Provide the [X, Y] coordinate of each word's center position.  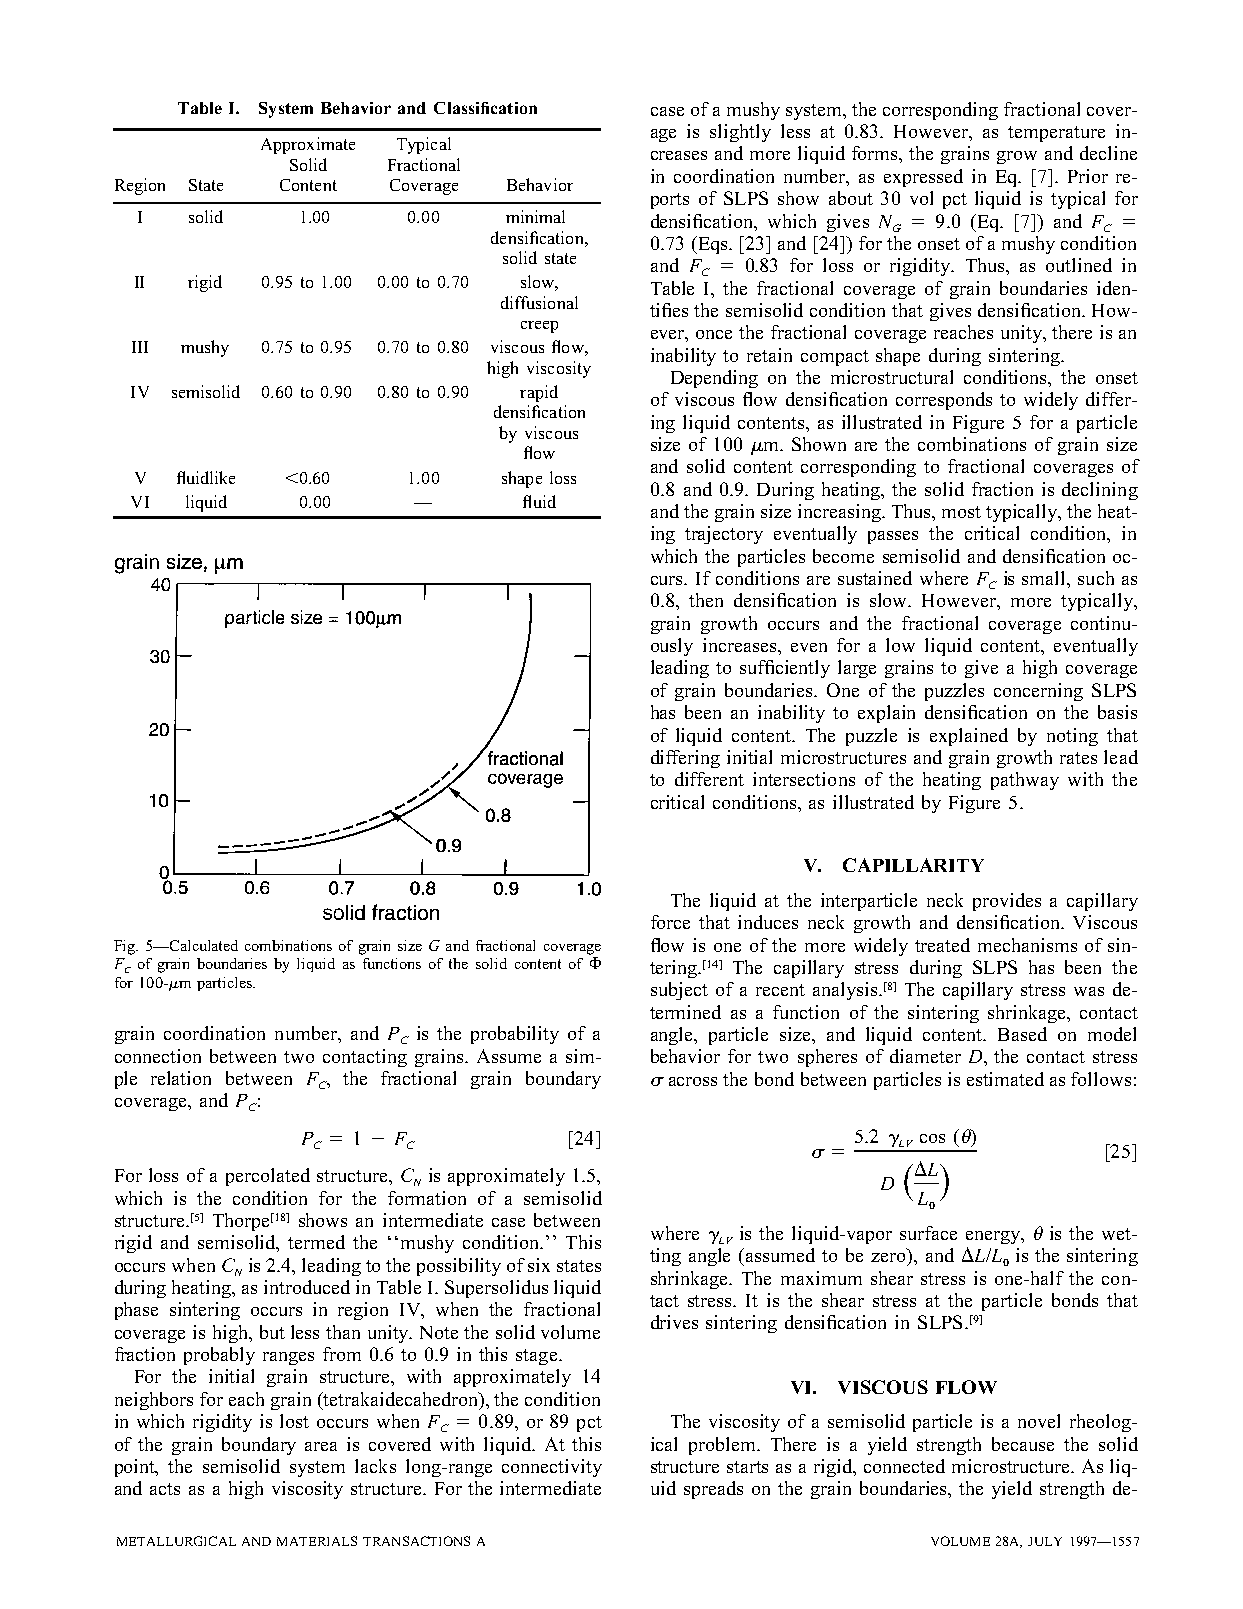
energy [994, 1237]
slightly [740, 133]
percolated [268, 1177]
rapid [539, 393]
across [693, 1081]
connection [158, 1056]
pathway [1025, 781]
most [961, 512]
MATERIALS [317, 1541]
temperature [1056, 134]
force [670, 922]
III [140, 347]
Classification [485, 108]
